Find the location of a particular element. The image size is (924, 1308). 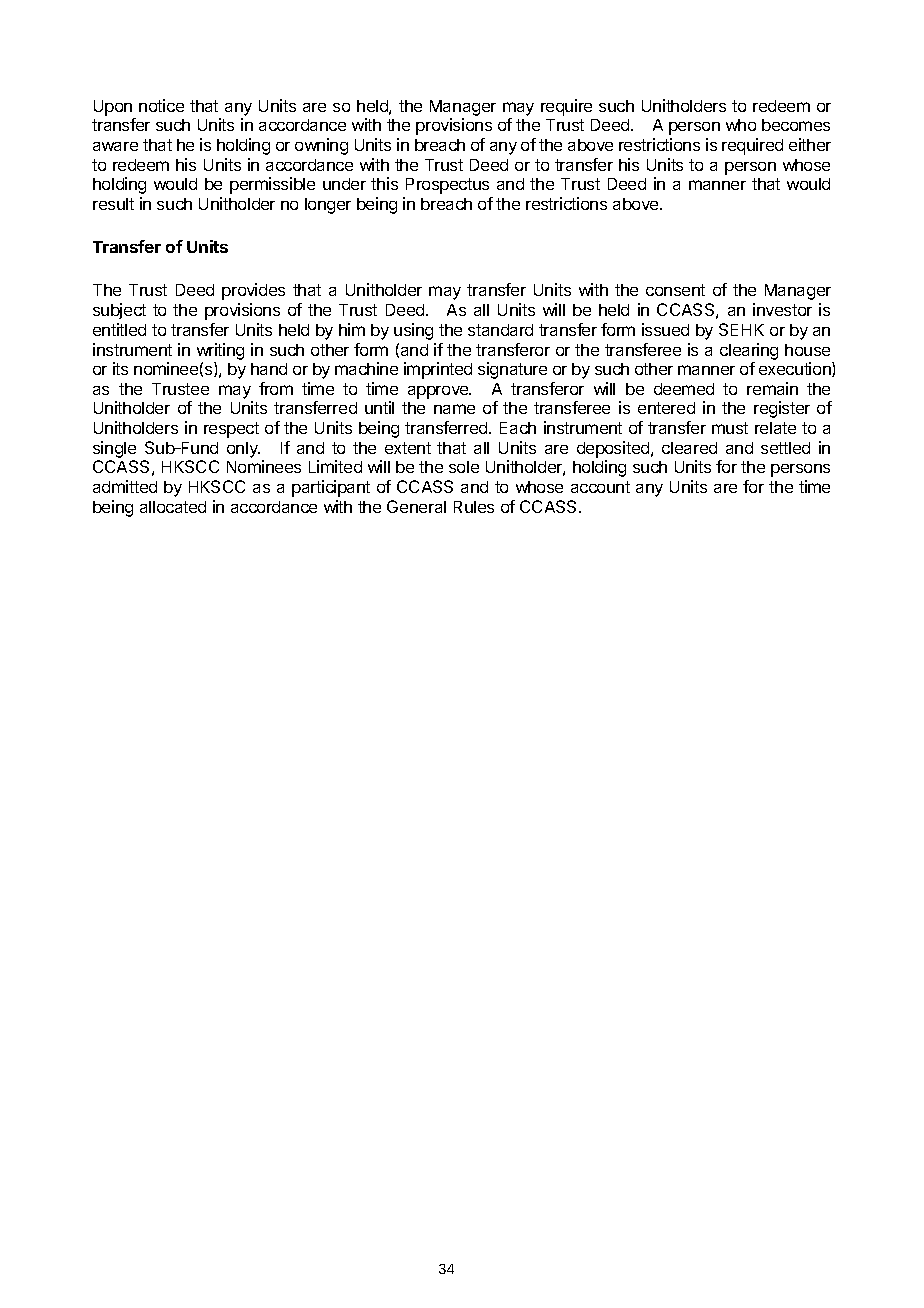

owning is located at coordinates (321, 146).
